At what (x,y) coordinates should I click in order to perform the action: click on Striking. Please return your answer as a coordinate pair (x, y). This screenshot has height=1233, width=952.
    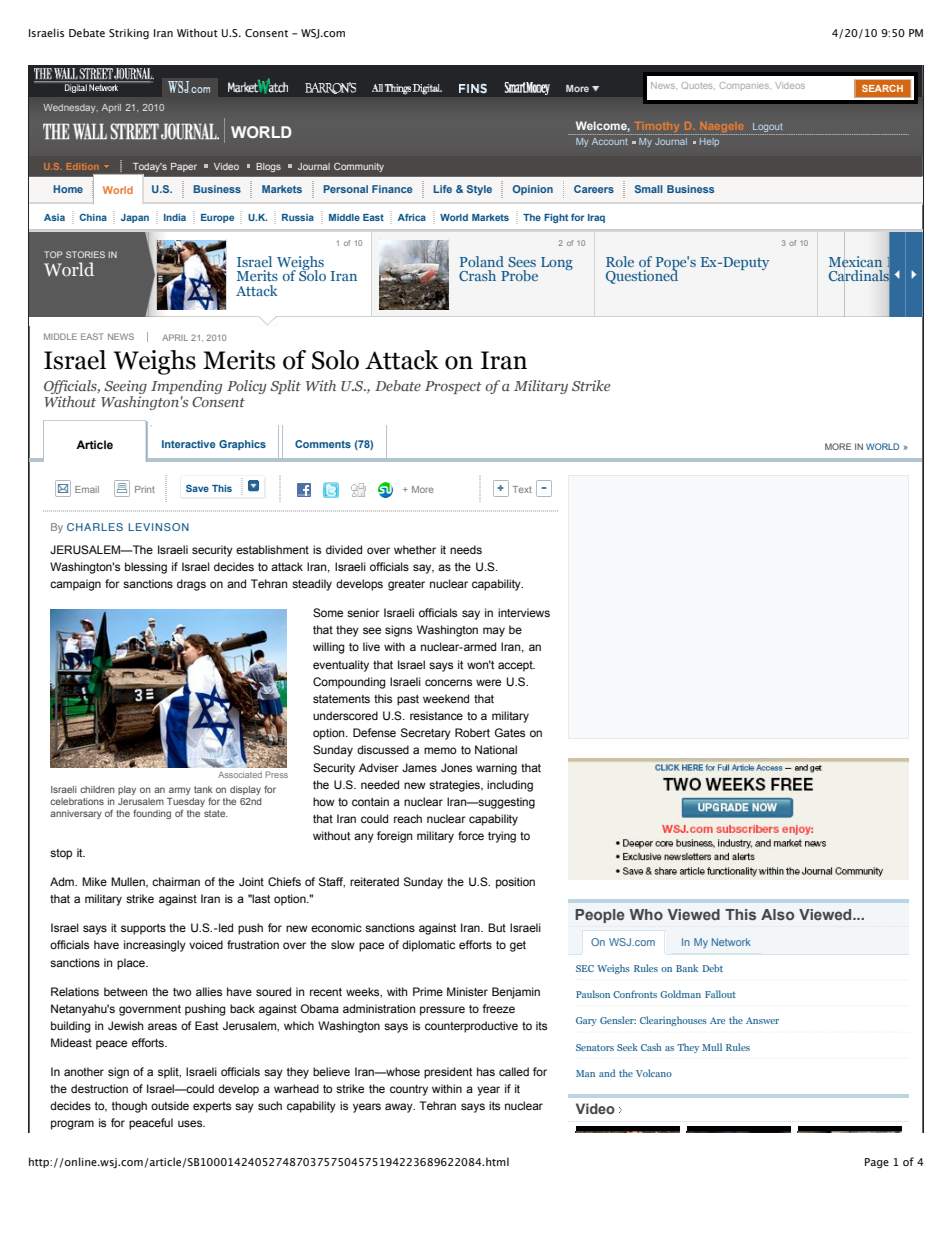
    Looking at the image, I should click on (129, 34).
